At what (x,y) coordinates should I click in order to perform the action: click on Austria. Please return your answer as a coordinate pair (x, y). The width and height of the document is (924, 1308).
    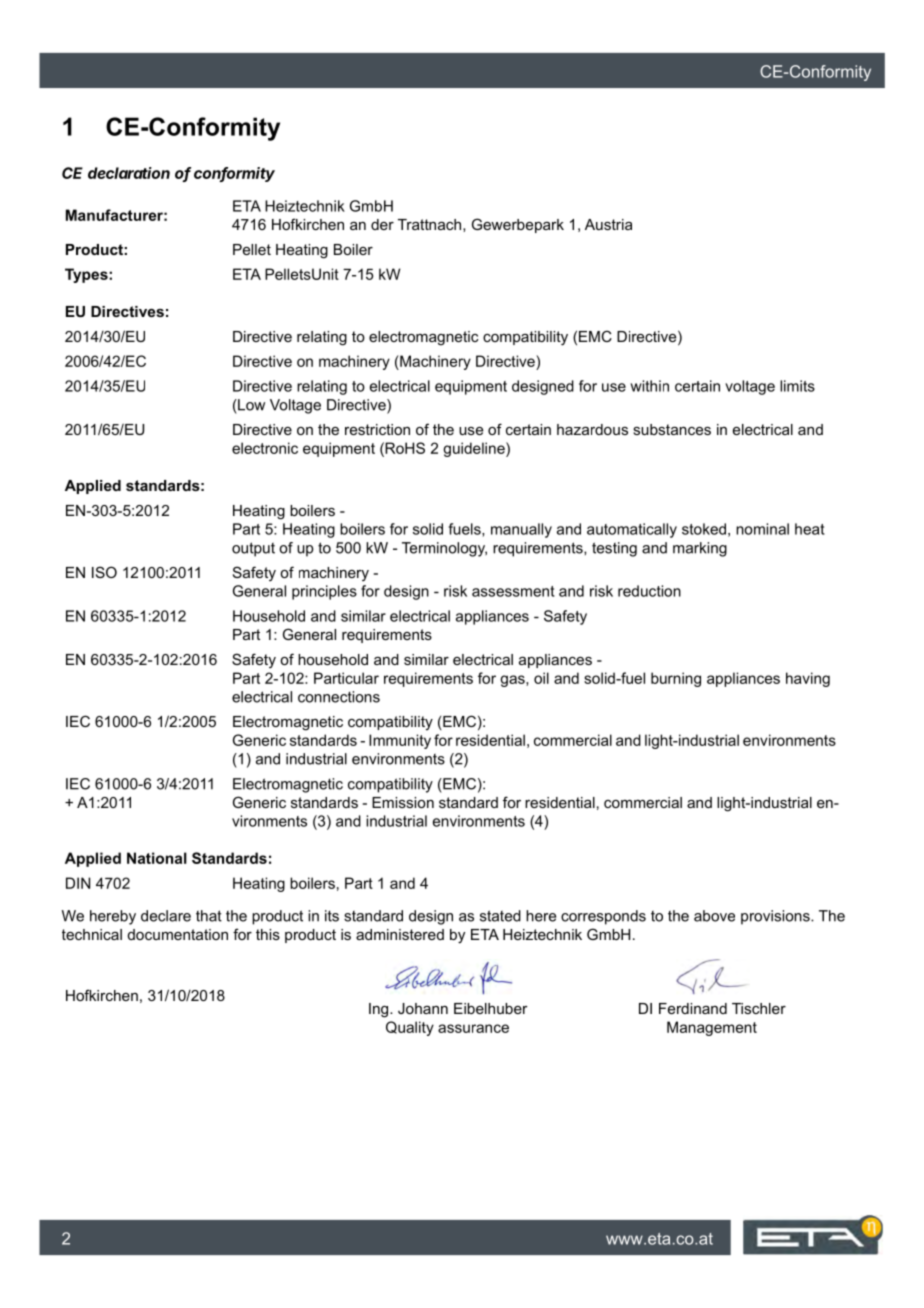
    Looking at the image, I should click on (608, 224).
